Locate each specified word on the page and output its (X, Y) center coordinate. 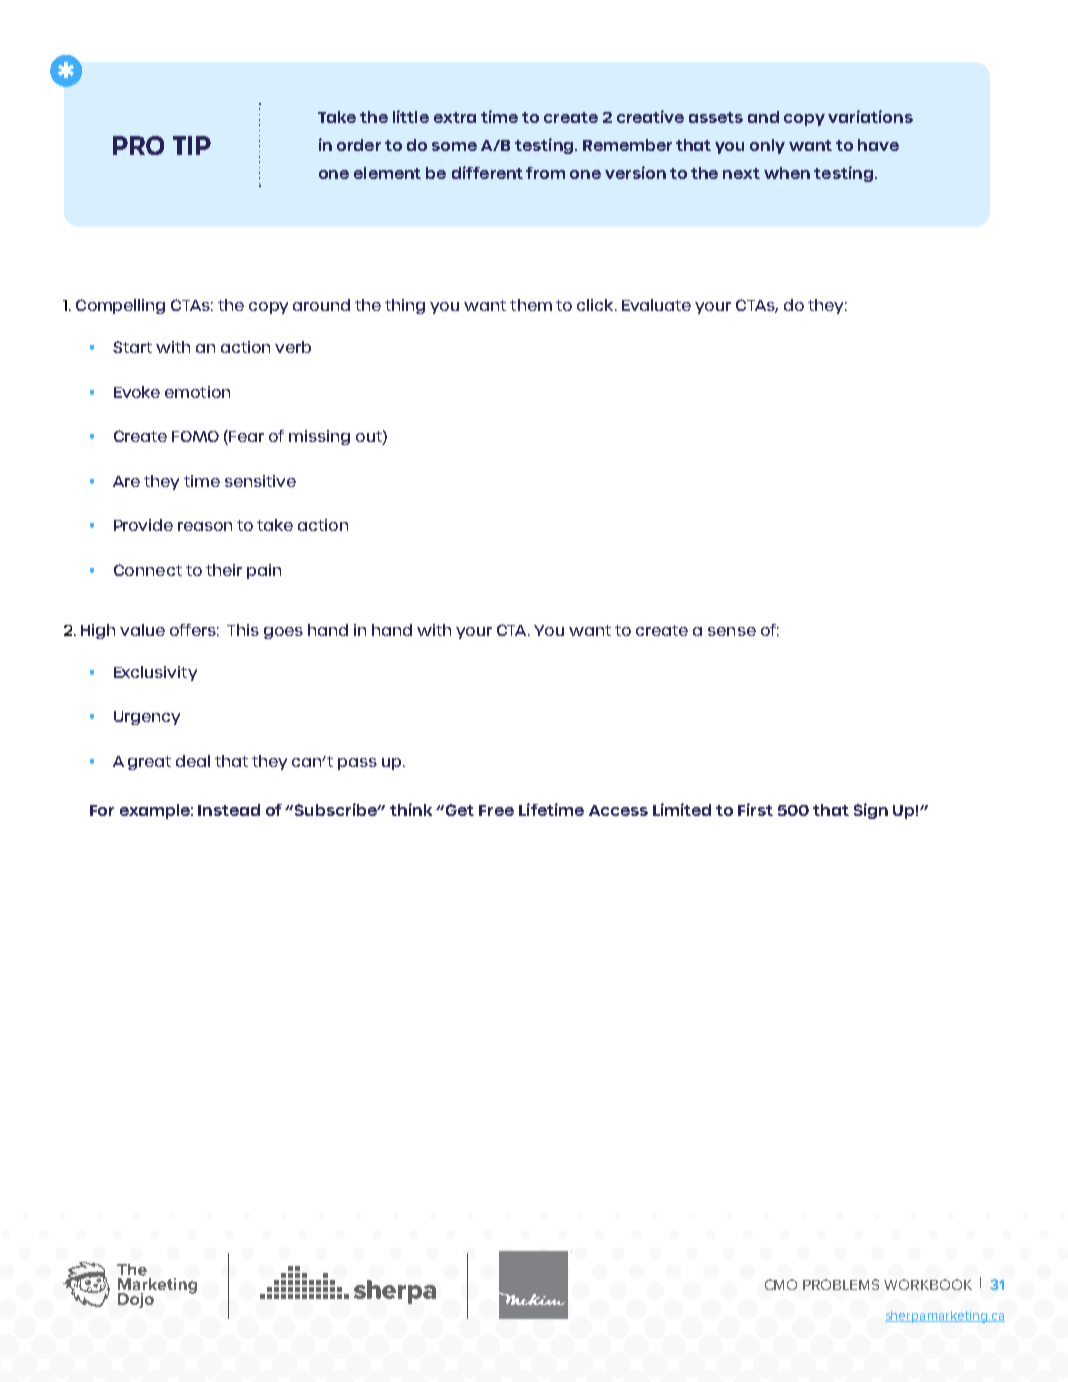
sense (732, 631)
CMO (781, 1284)
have (878, 145)
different (487, 172)
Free (496, 810)
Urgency (147, 718)
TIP (192, 145)
